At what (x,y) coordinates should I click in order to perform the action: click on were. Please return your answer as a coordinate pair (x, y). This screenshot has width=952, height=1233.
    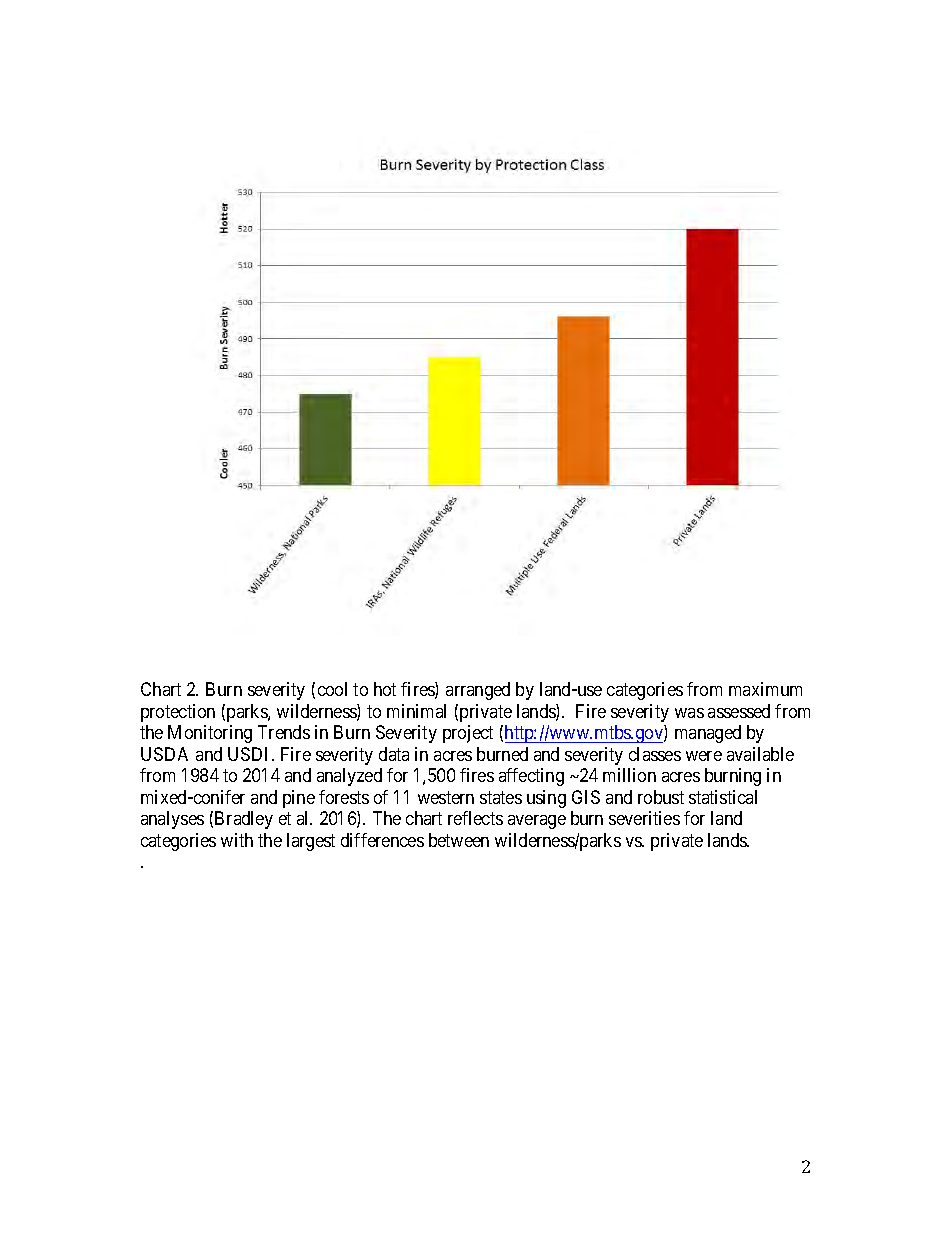
    Looking at the image, I should click on (704, 756).
